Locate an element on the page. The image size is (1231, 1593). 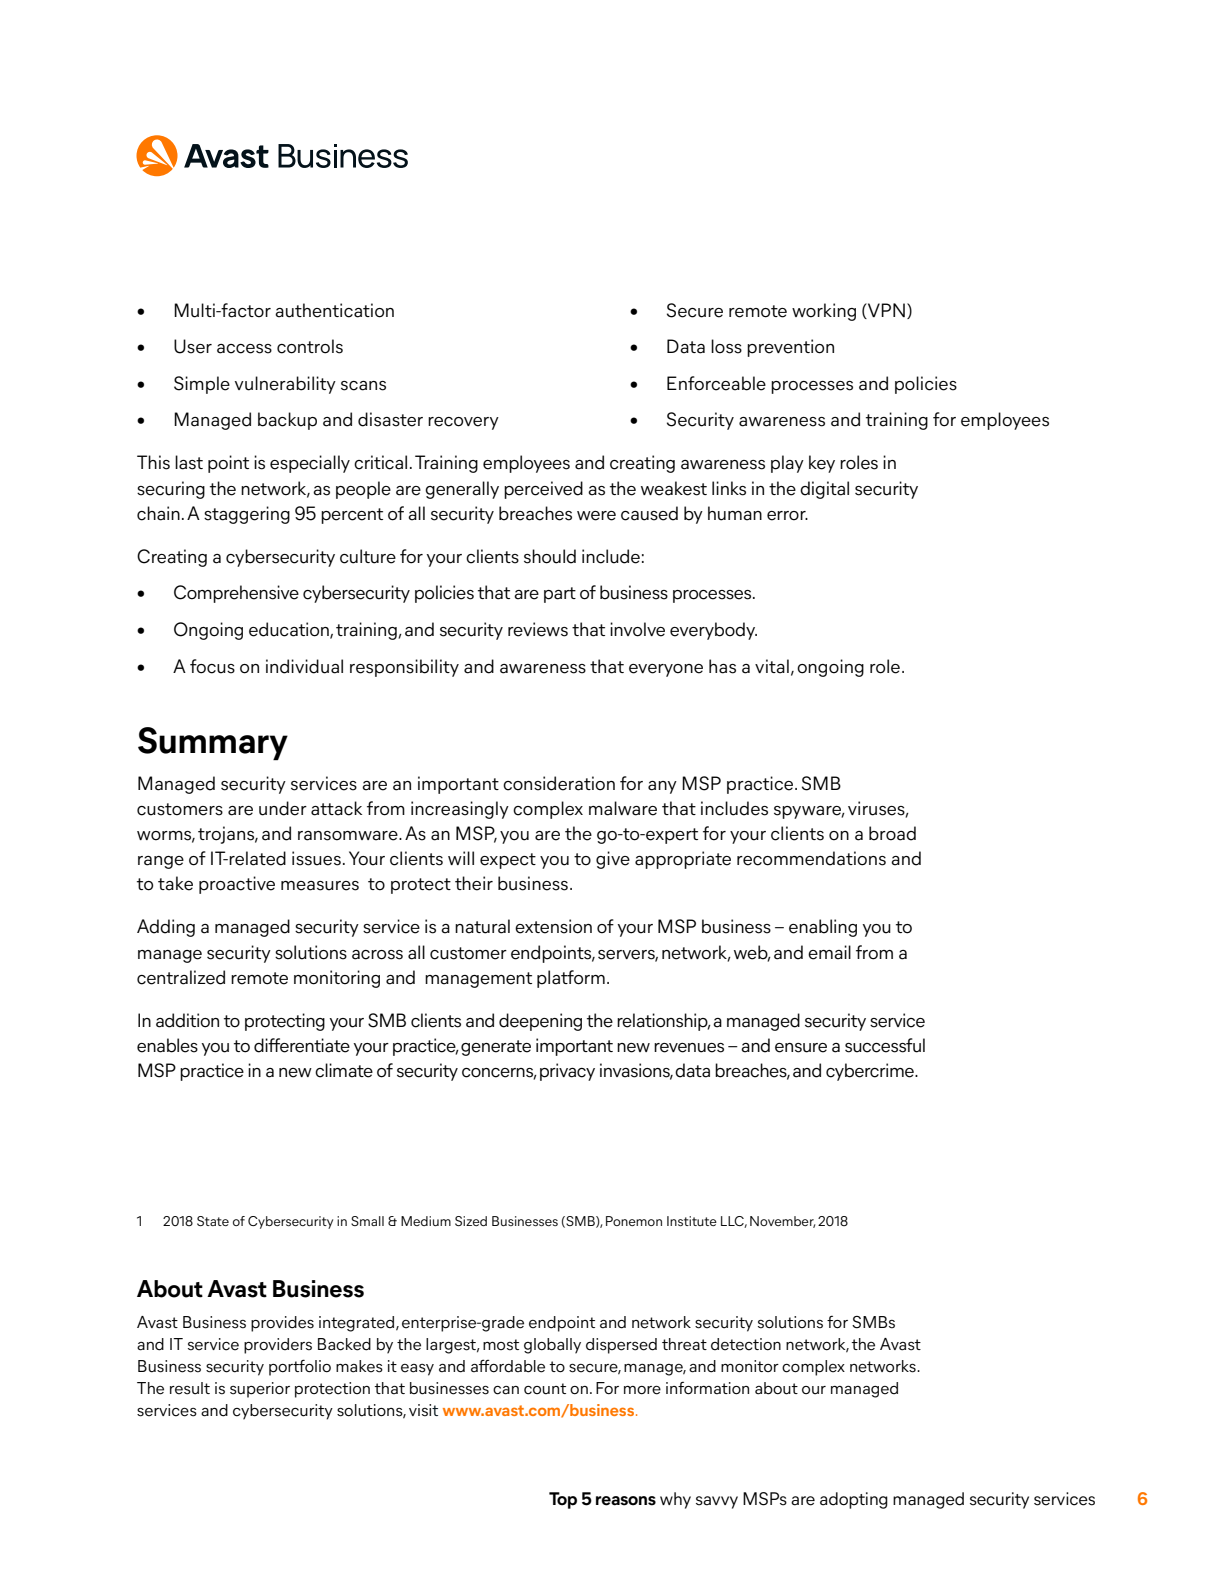
prevention is located at coordinates (790, 348).
